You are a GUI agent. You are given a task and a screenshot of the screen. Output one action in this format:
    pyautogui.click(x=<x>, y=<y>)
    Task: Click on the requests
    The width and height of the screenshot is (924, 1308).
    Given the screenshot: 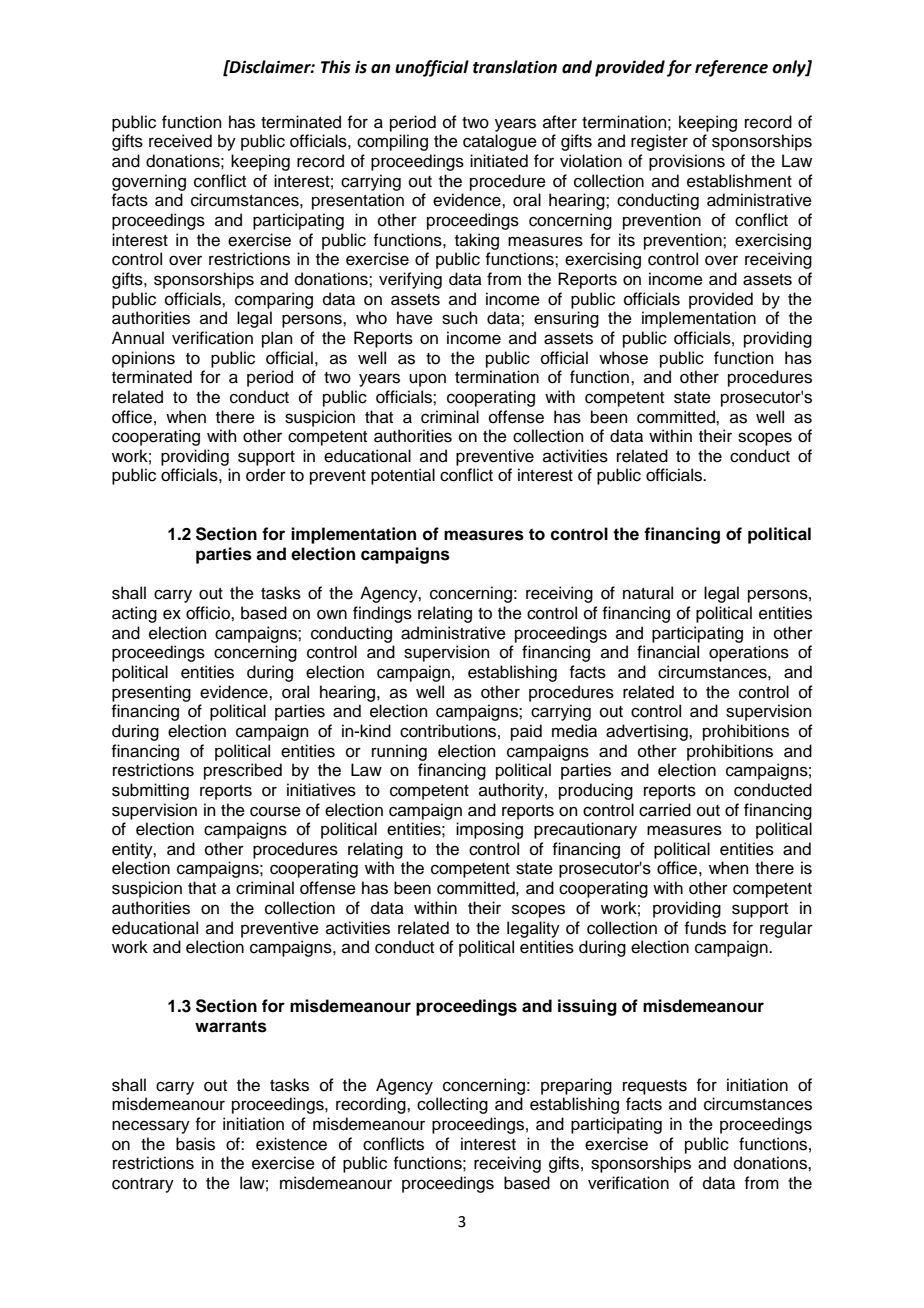 What is the action you would take?
    pyautogui.click(x=655, y=1087)
